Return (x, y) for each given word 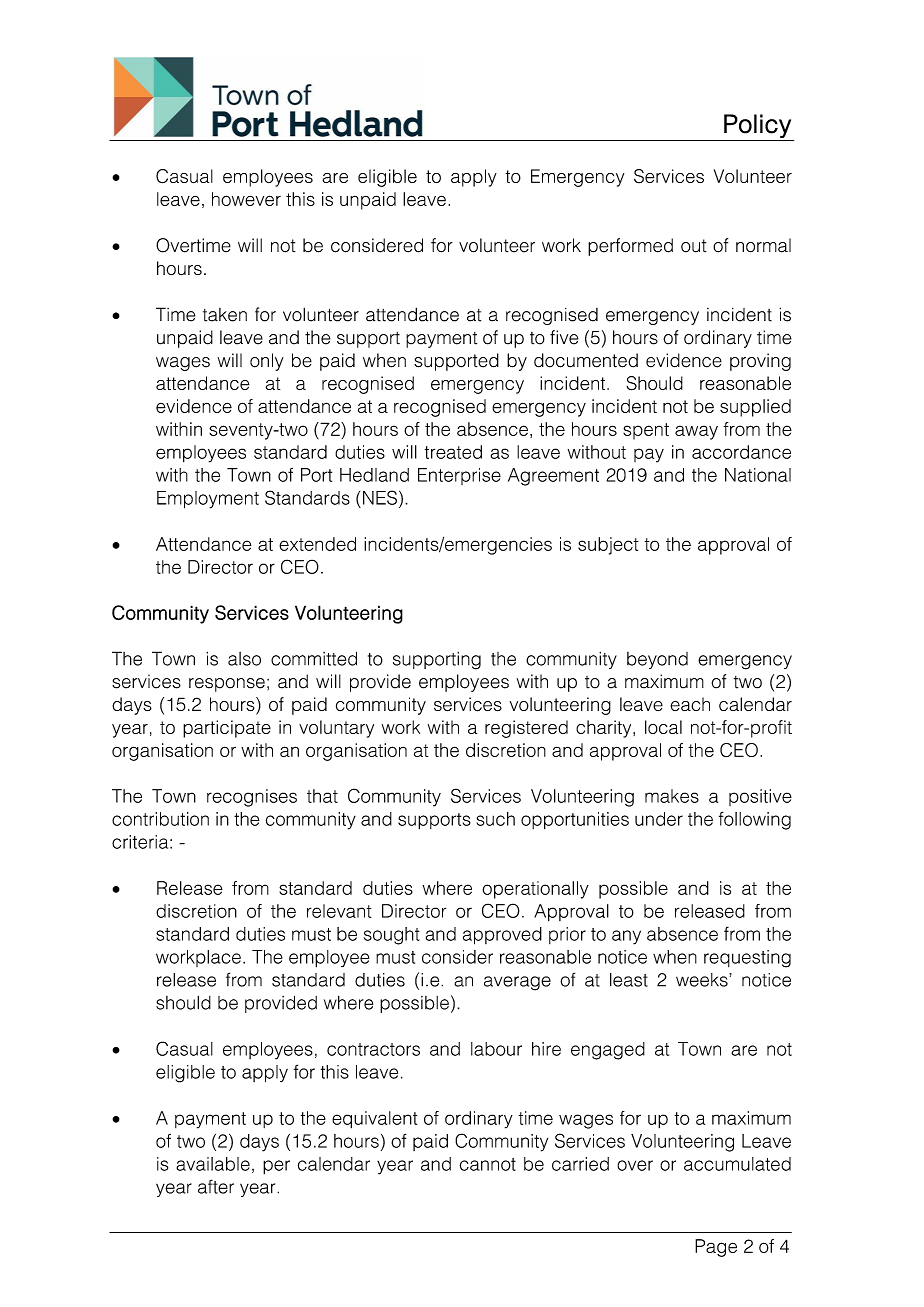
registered (526, 729)
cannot (488, 1164)
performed (630, 247)
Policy (757, 126)
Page (716, 1248)
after (216, 1186)
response (227, 685)
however (246, 199)
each (690, 704)
